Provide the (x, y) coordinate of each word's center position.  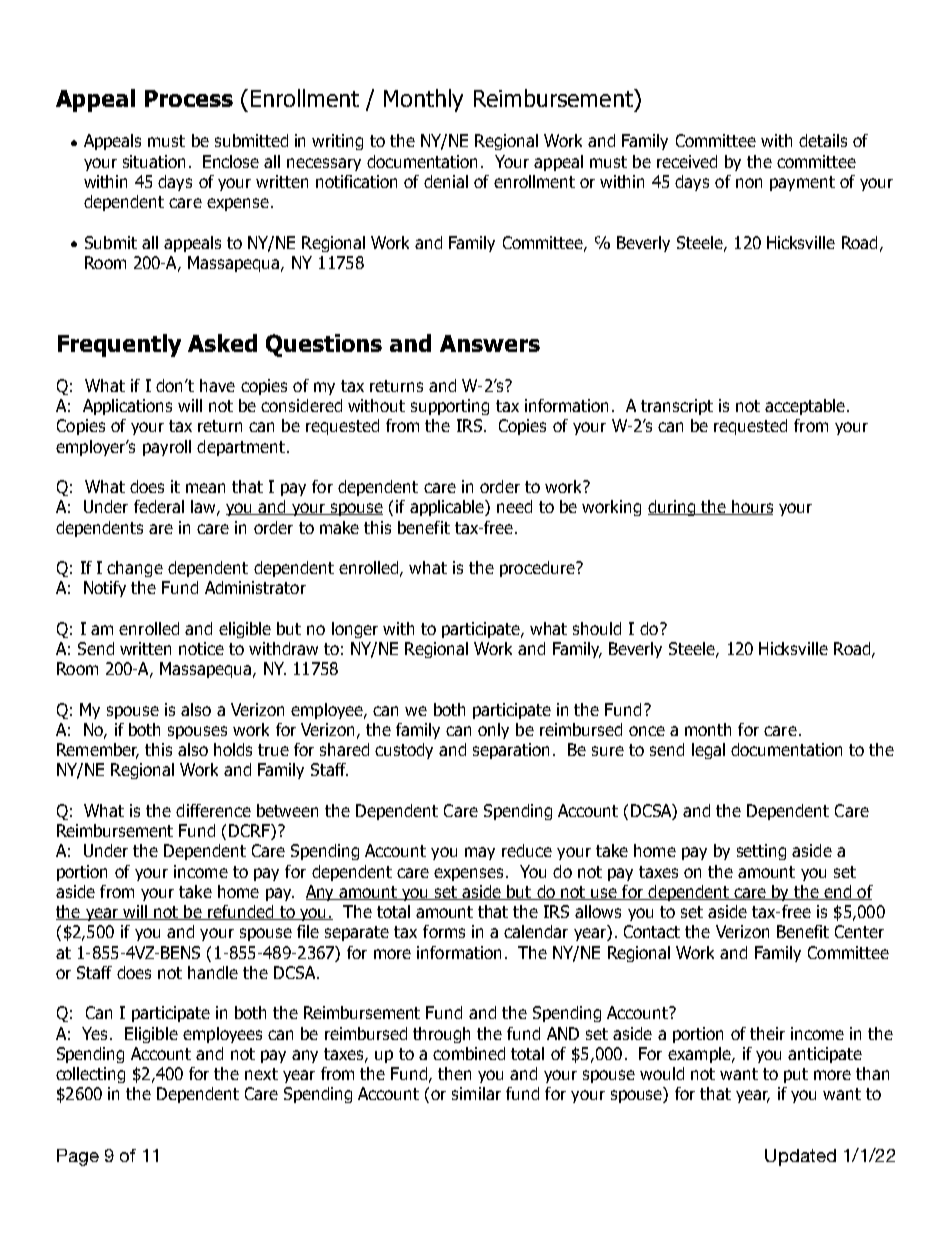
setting (761, 852)
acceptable (805, 407)
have (217, 385)
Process (189, 98)
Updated (800, 1157)
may (480, 853)
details (823, 140)
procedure (538, 569)
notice (201, 648)
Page (78, 1157)
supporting (450, 407)
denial (446, 181)
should (597, 628)
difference (213, 810)
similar (476, 1093)
